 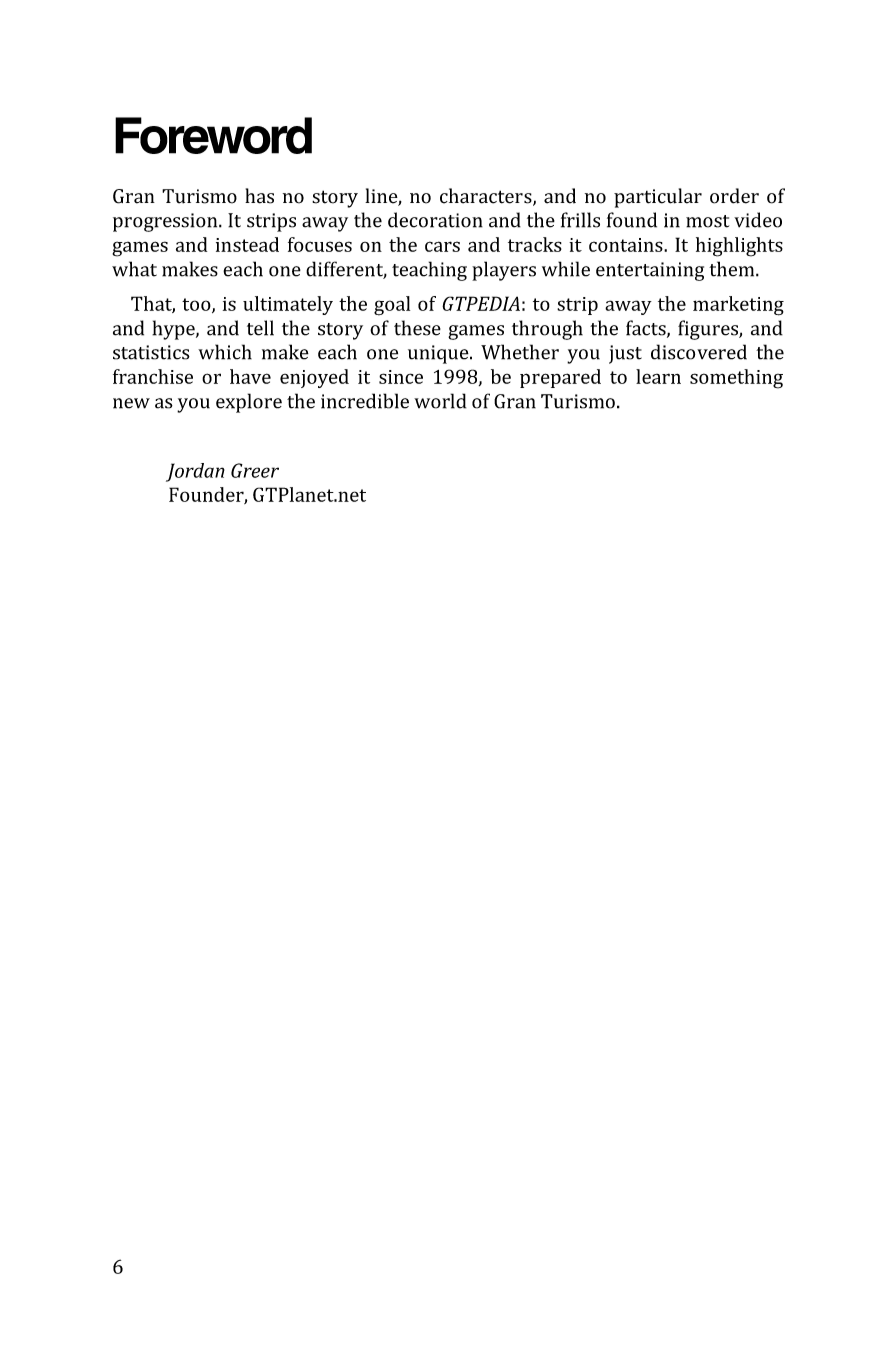 I want to click on cars, so click(x=442, y=246).
